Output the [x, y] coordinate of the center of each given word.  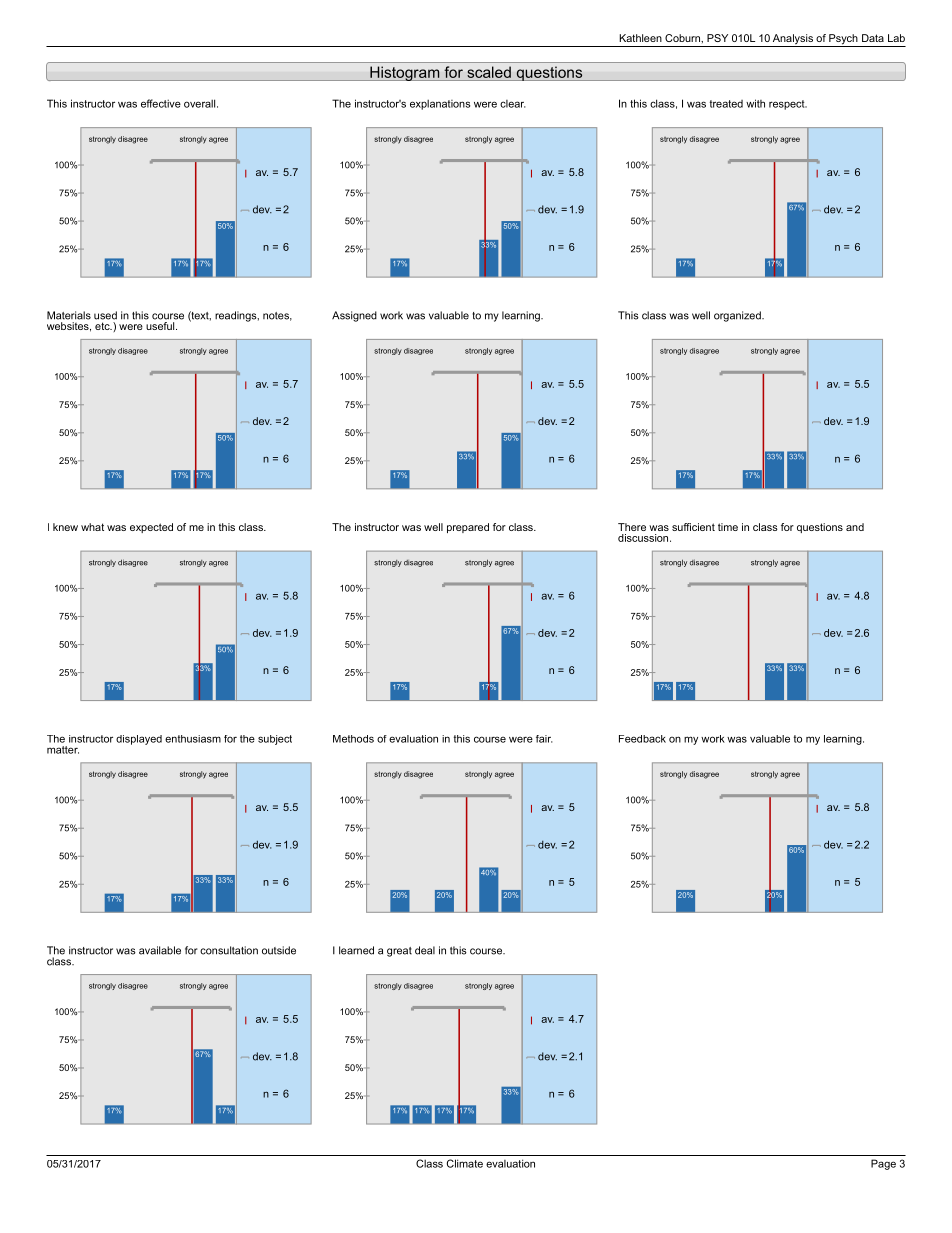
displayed [139, 740]
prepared [468, 528]
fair [544, 739]
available [160, 950]
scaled [489, 72]
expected [151, 528]
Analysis [793, 40]
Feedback [642, 739]
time [728, 527]
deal [425, 950]
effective [161, 103]
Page [883, 1164]
